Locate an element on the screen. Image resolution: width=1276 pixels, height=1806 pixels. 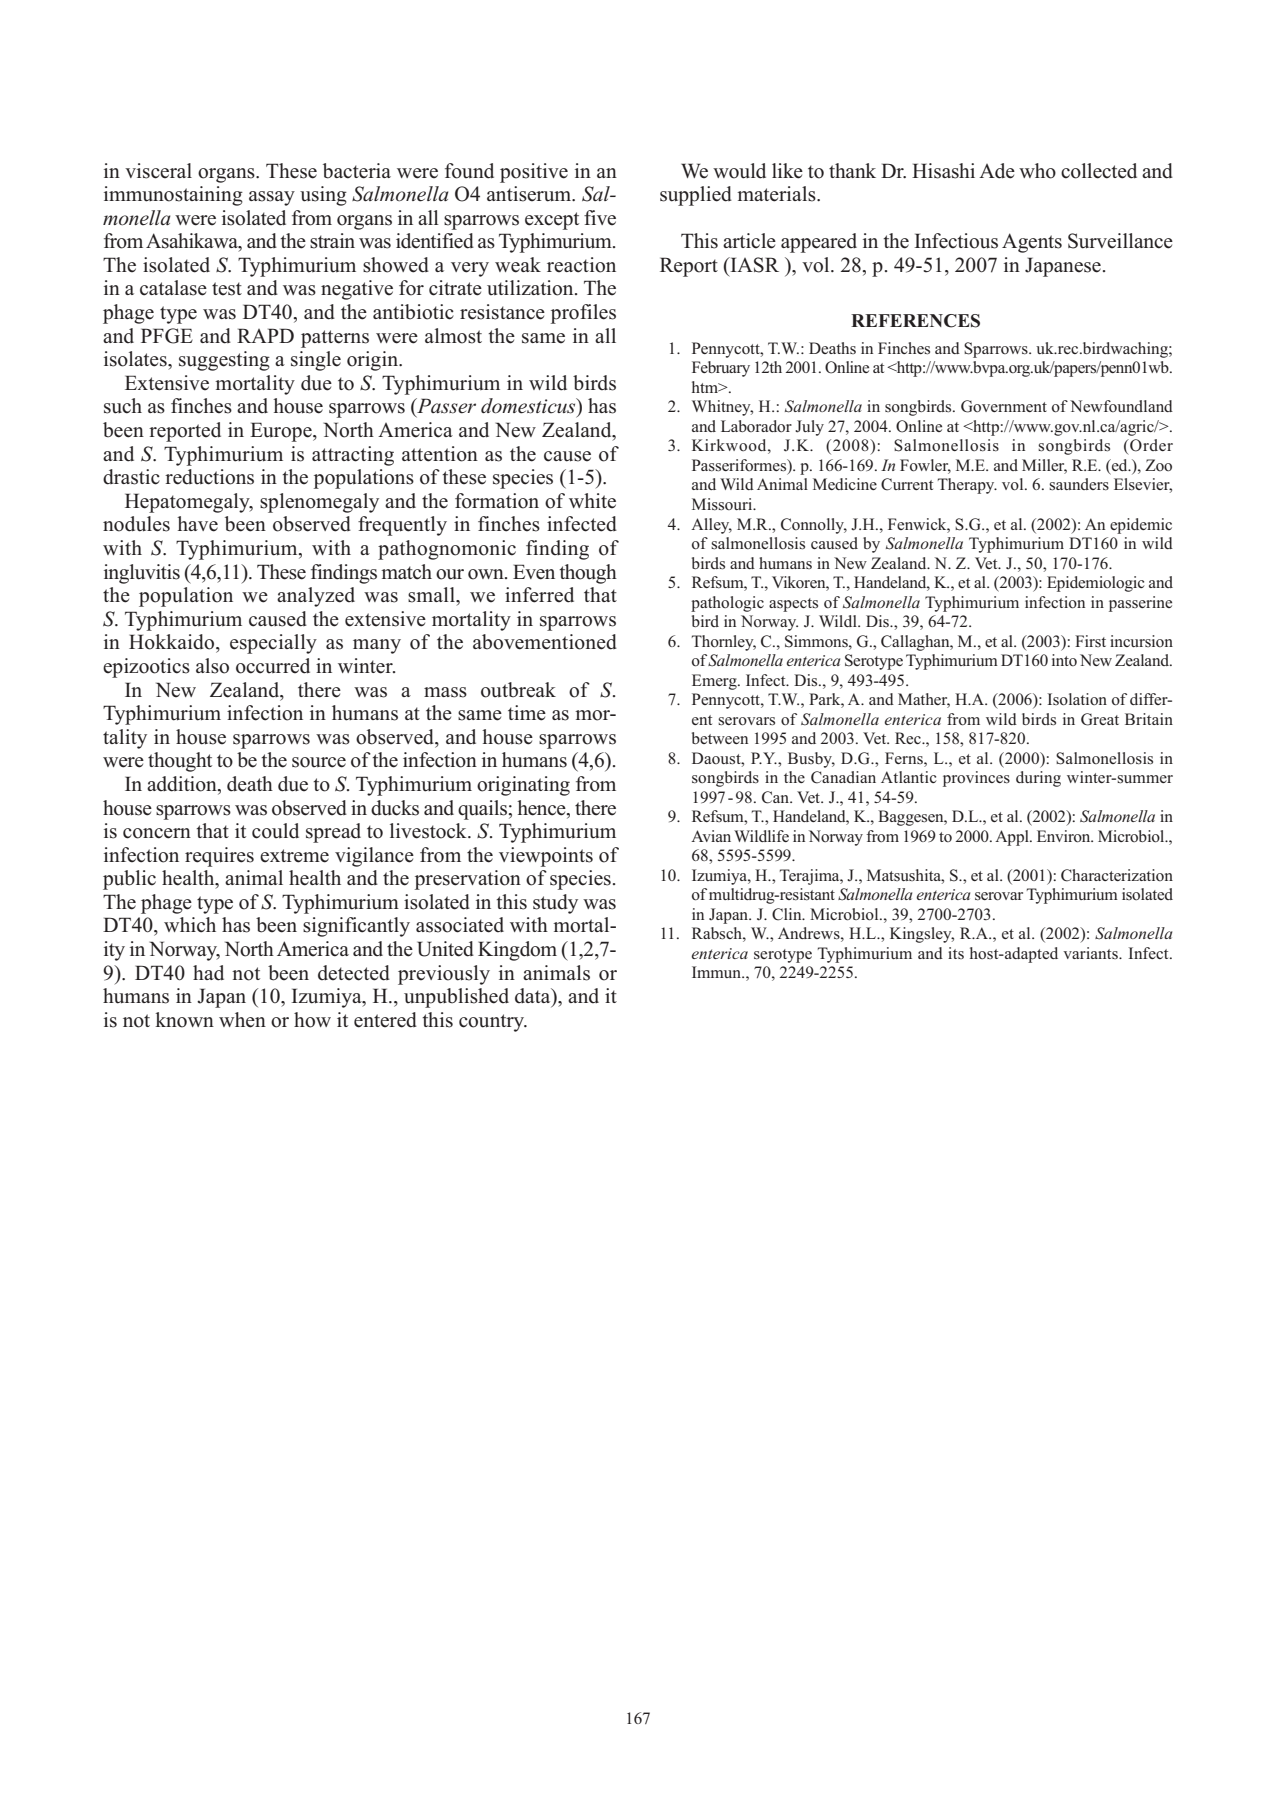
who is located at coordinates (1037, 171).
